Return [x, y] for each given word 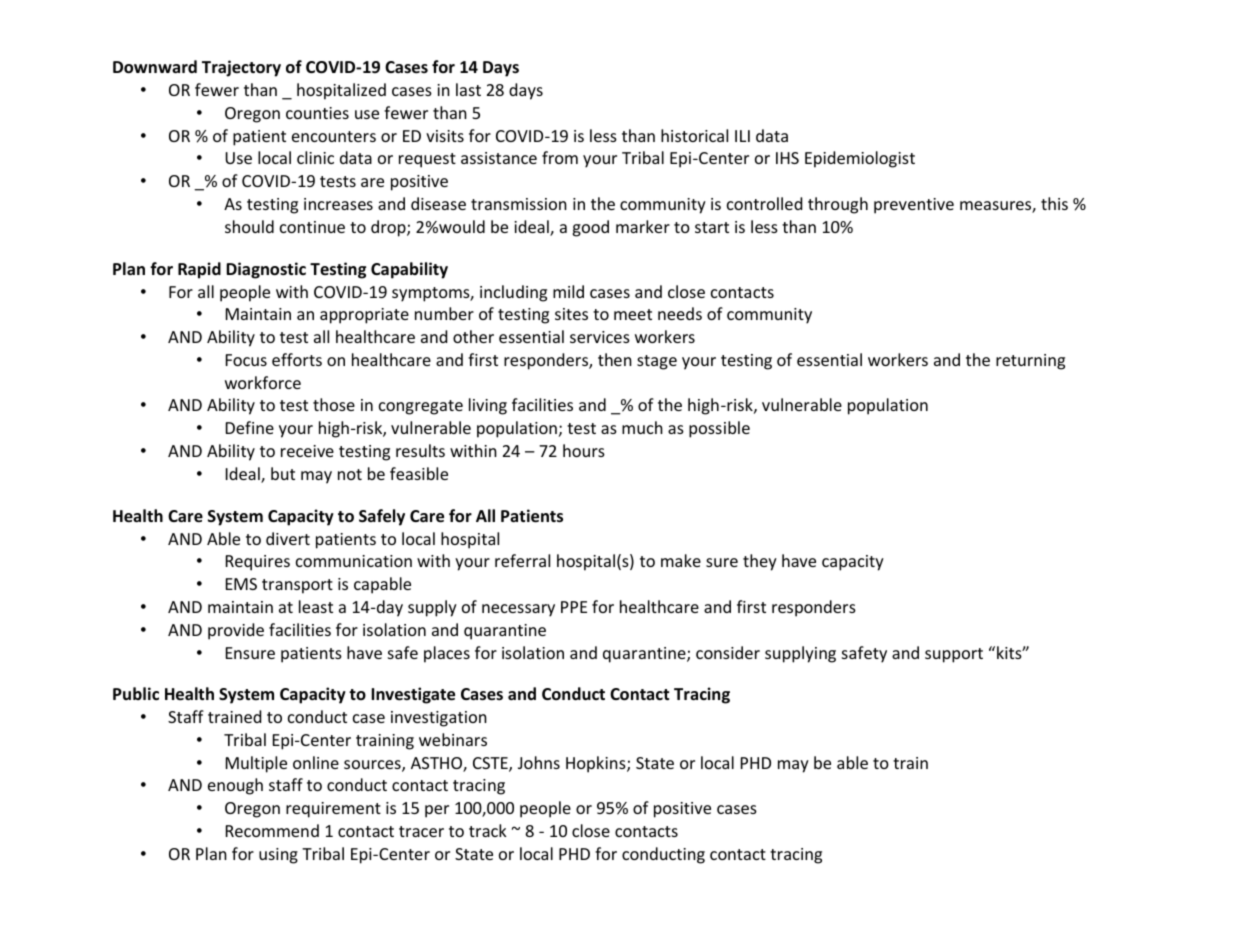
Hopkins [597, 764]
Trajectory [241, 68]
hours [584, 450]
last [468, 89]
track [488, 830]
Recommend [272, 830]
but [283, 473]
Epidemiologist [860, 159]
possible [719, 429]
